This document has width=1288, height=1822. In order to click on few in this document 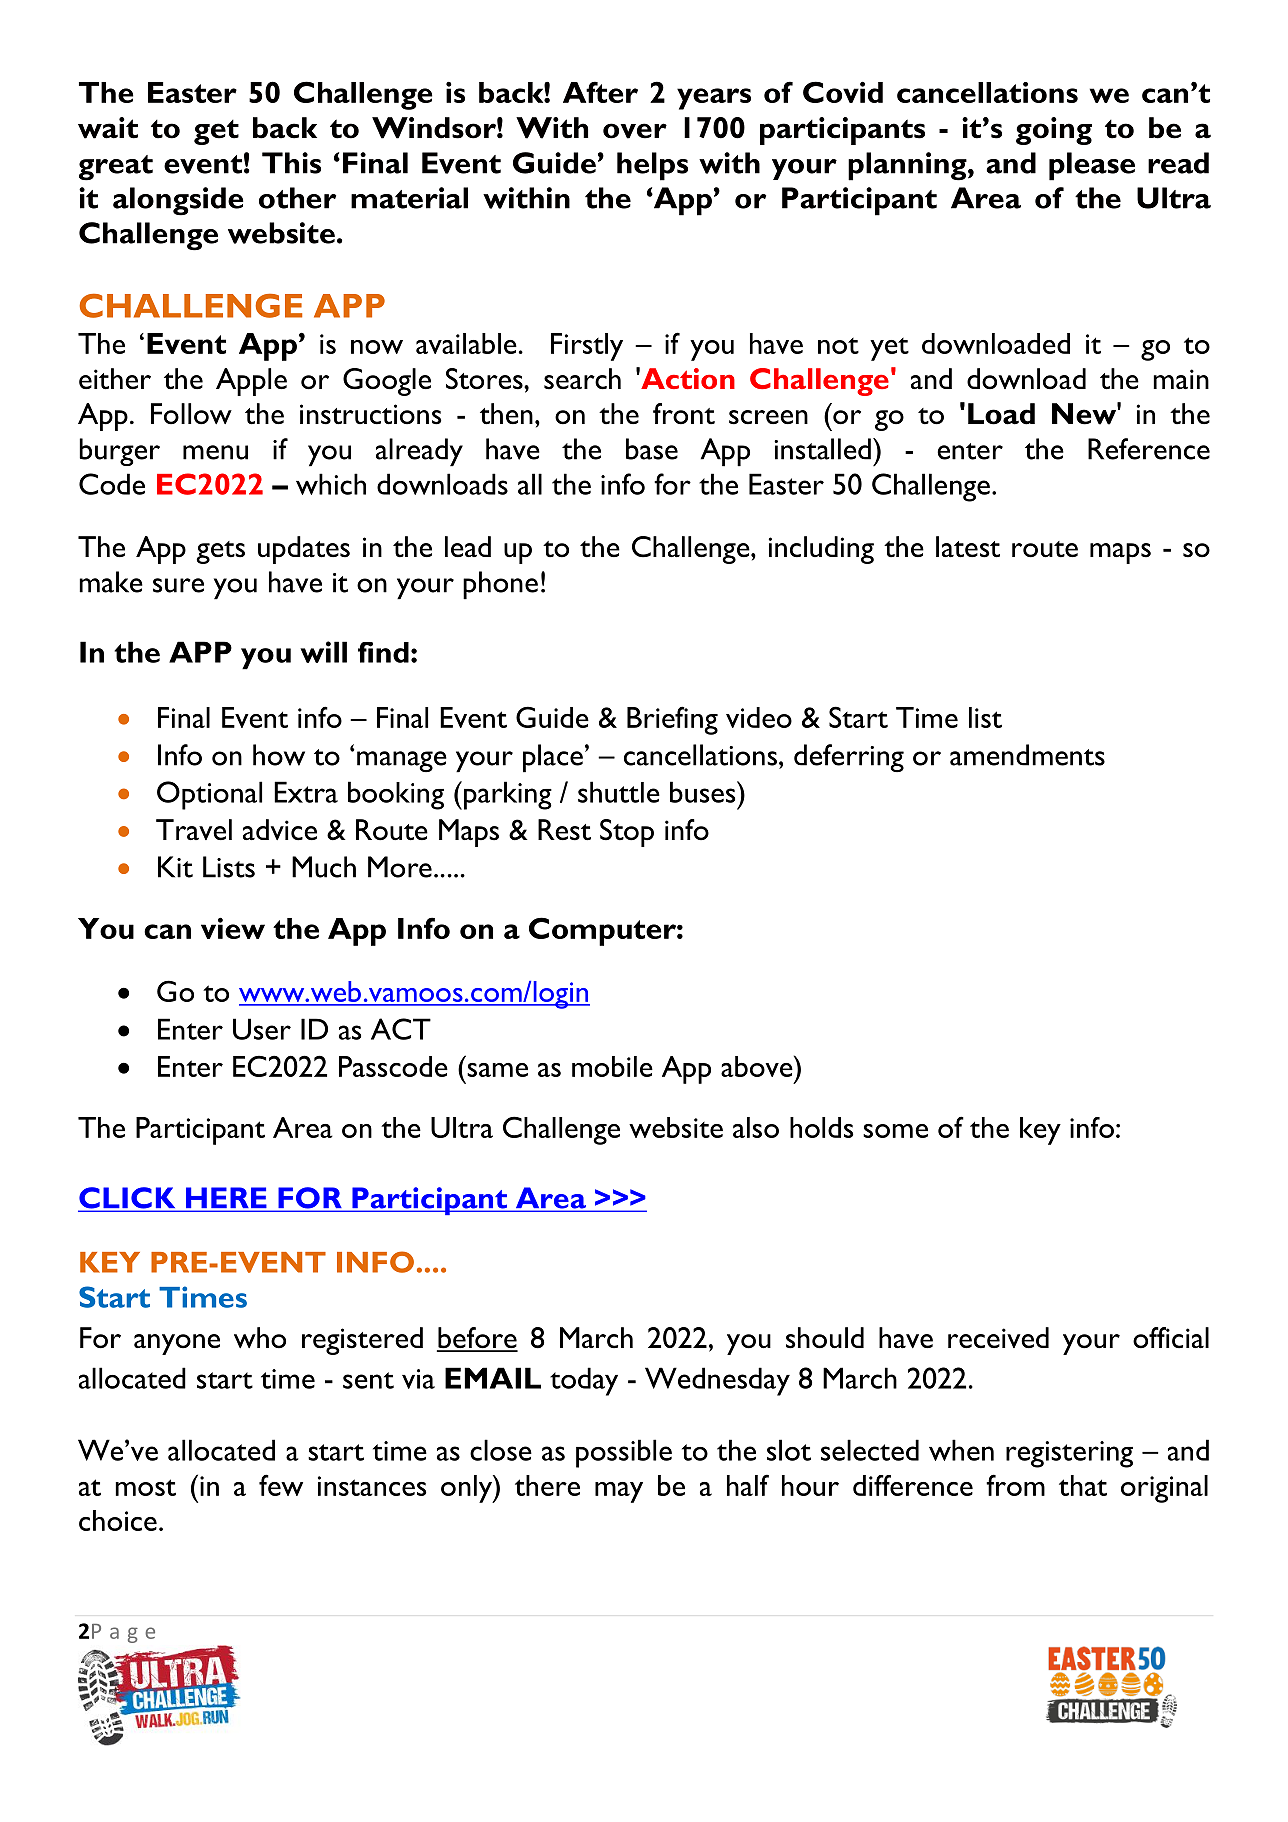, I will do `click(281, 1485)`.
